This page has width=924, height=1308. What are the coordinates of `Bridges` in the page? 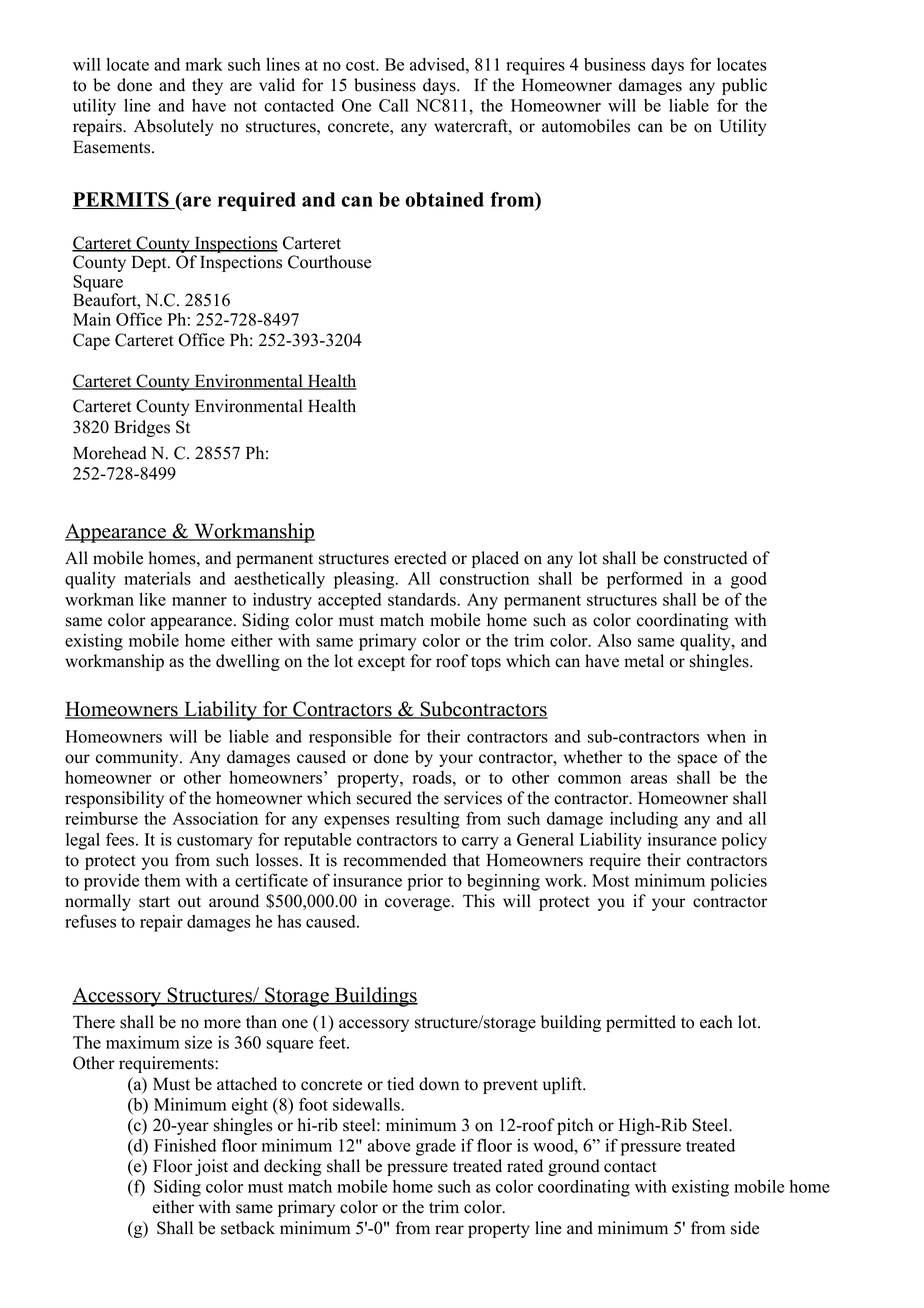 It's located at (142, 428).
